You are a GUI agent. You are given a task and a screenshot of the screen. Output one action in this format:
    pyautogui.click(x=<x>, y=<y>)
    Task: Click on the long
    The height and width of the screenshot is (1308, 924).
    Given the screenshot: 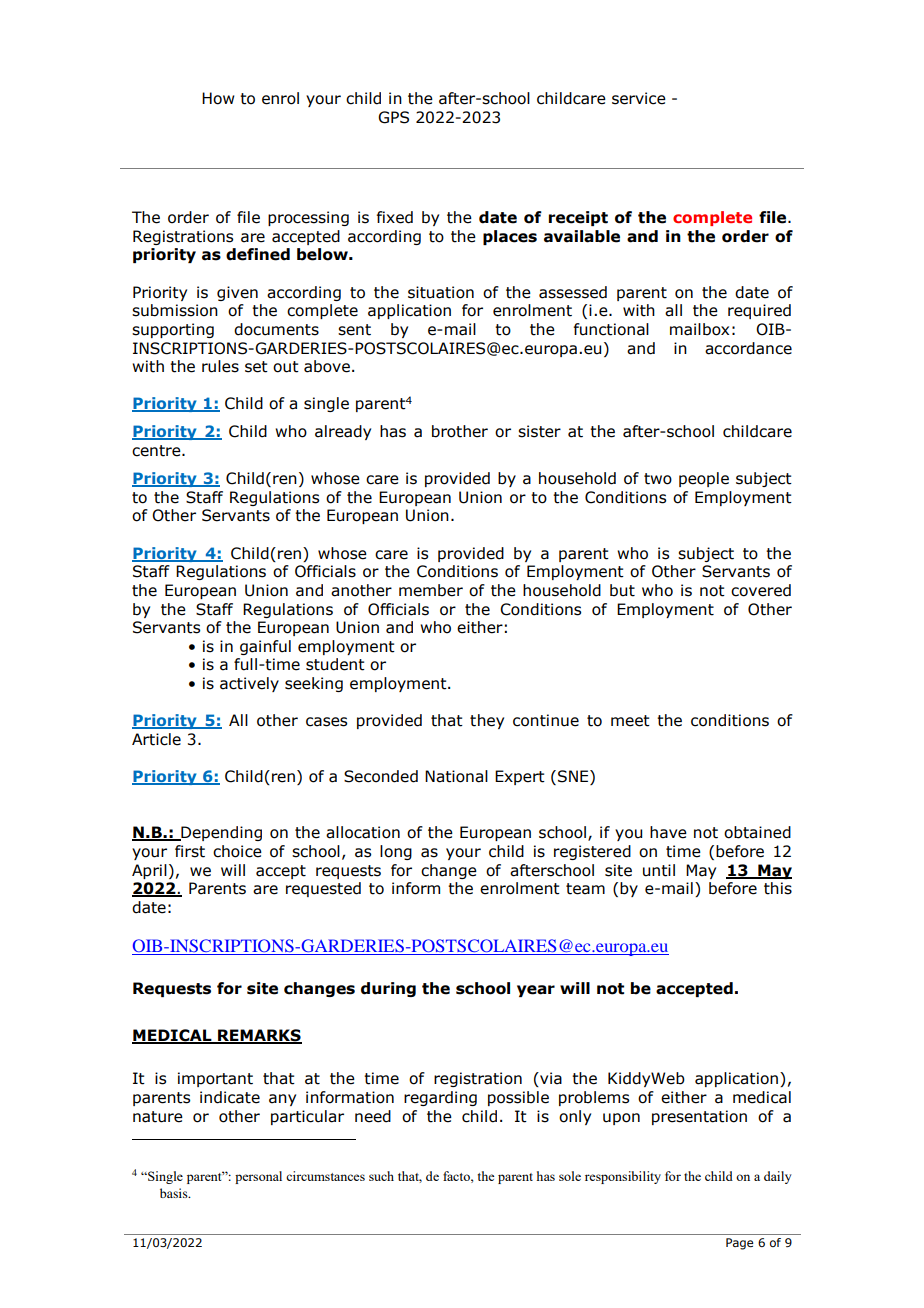 What is the action you would take?
    pyautogui.click(x=396, y=852)
